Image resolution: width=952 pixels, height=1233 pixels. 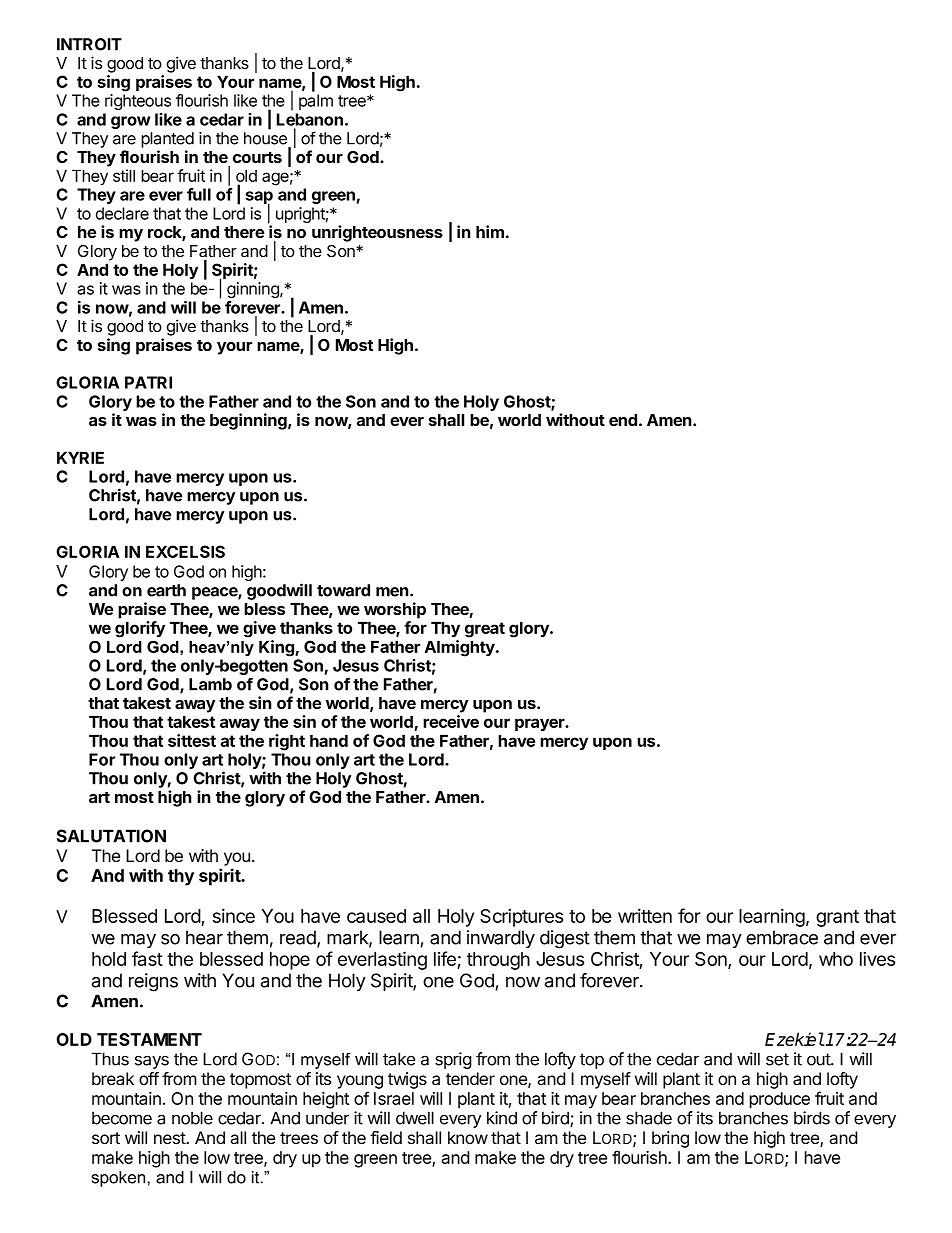 I want to click on palm, so click(x=316, y=102).
